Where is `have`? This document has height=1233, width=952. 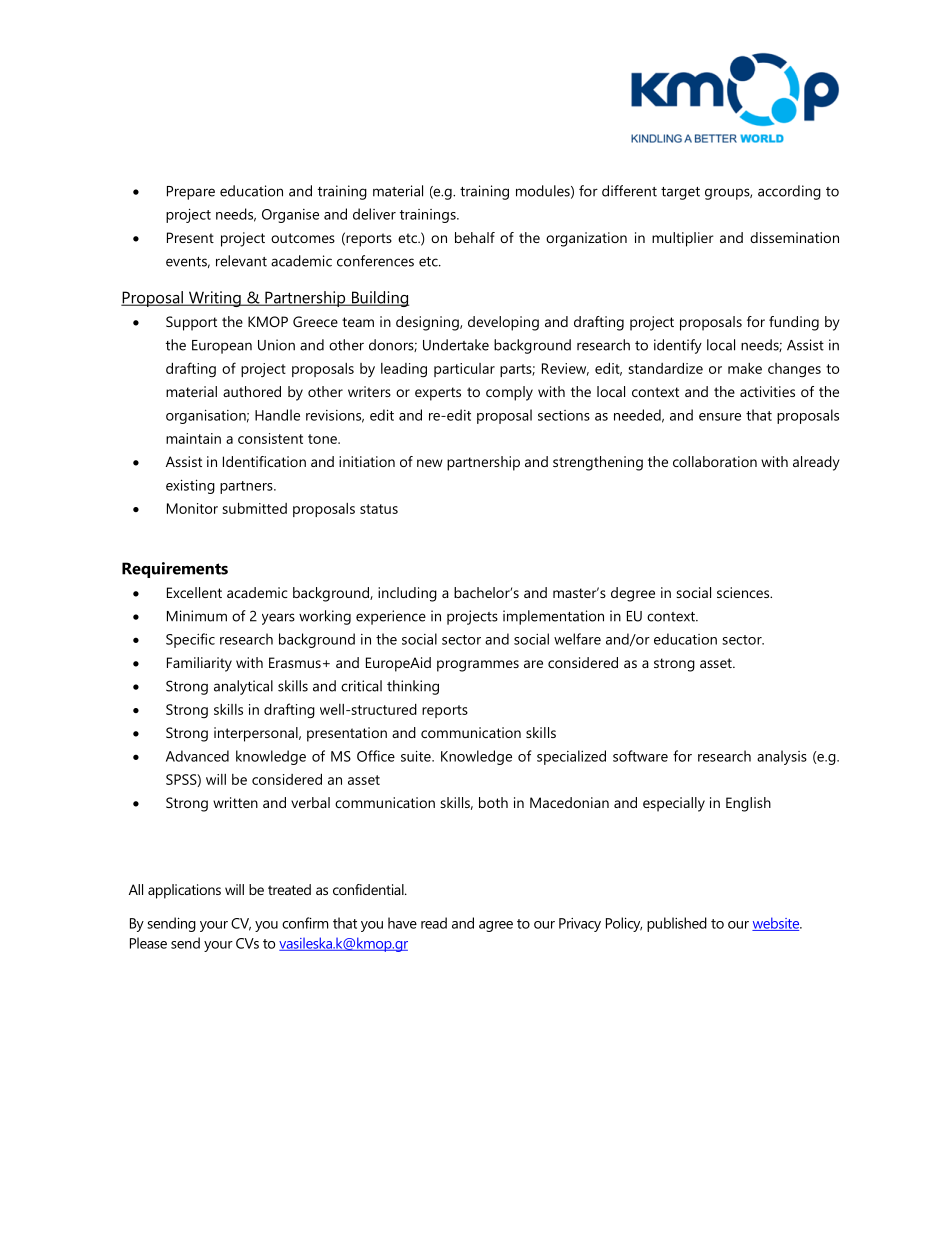
have is located at coordinates (402, 923).
